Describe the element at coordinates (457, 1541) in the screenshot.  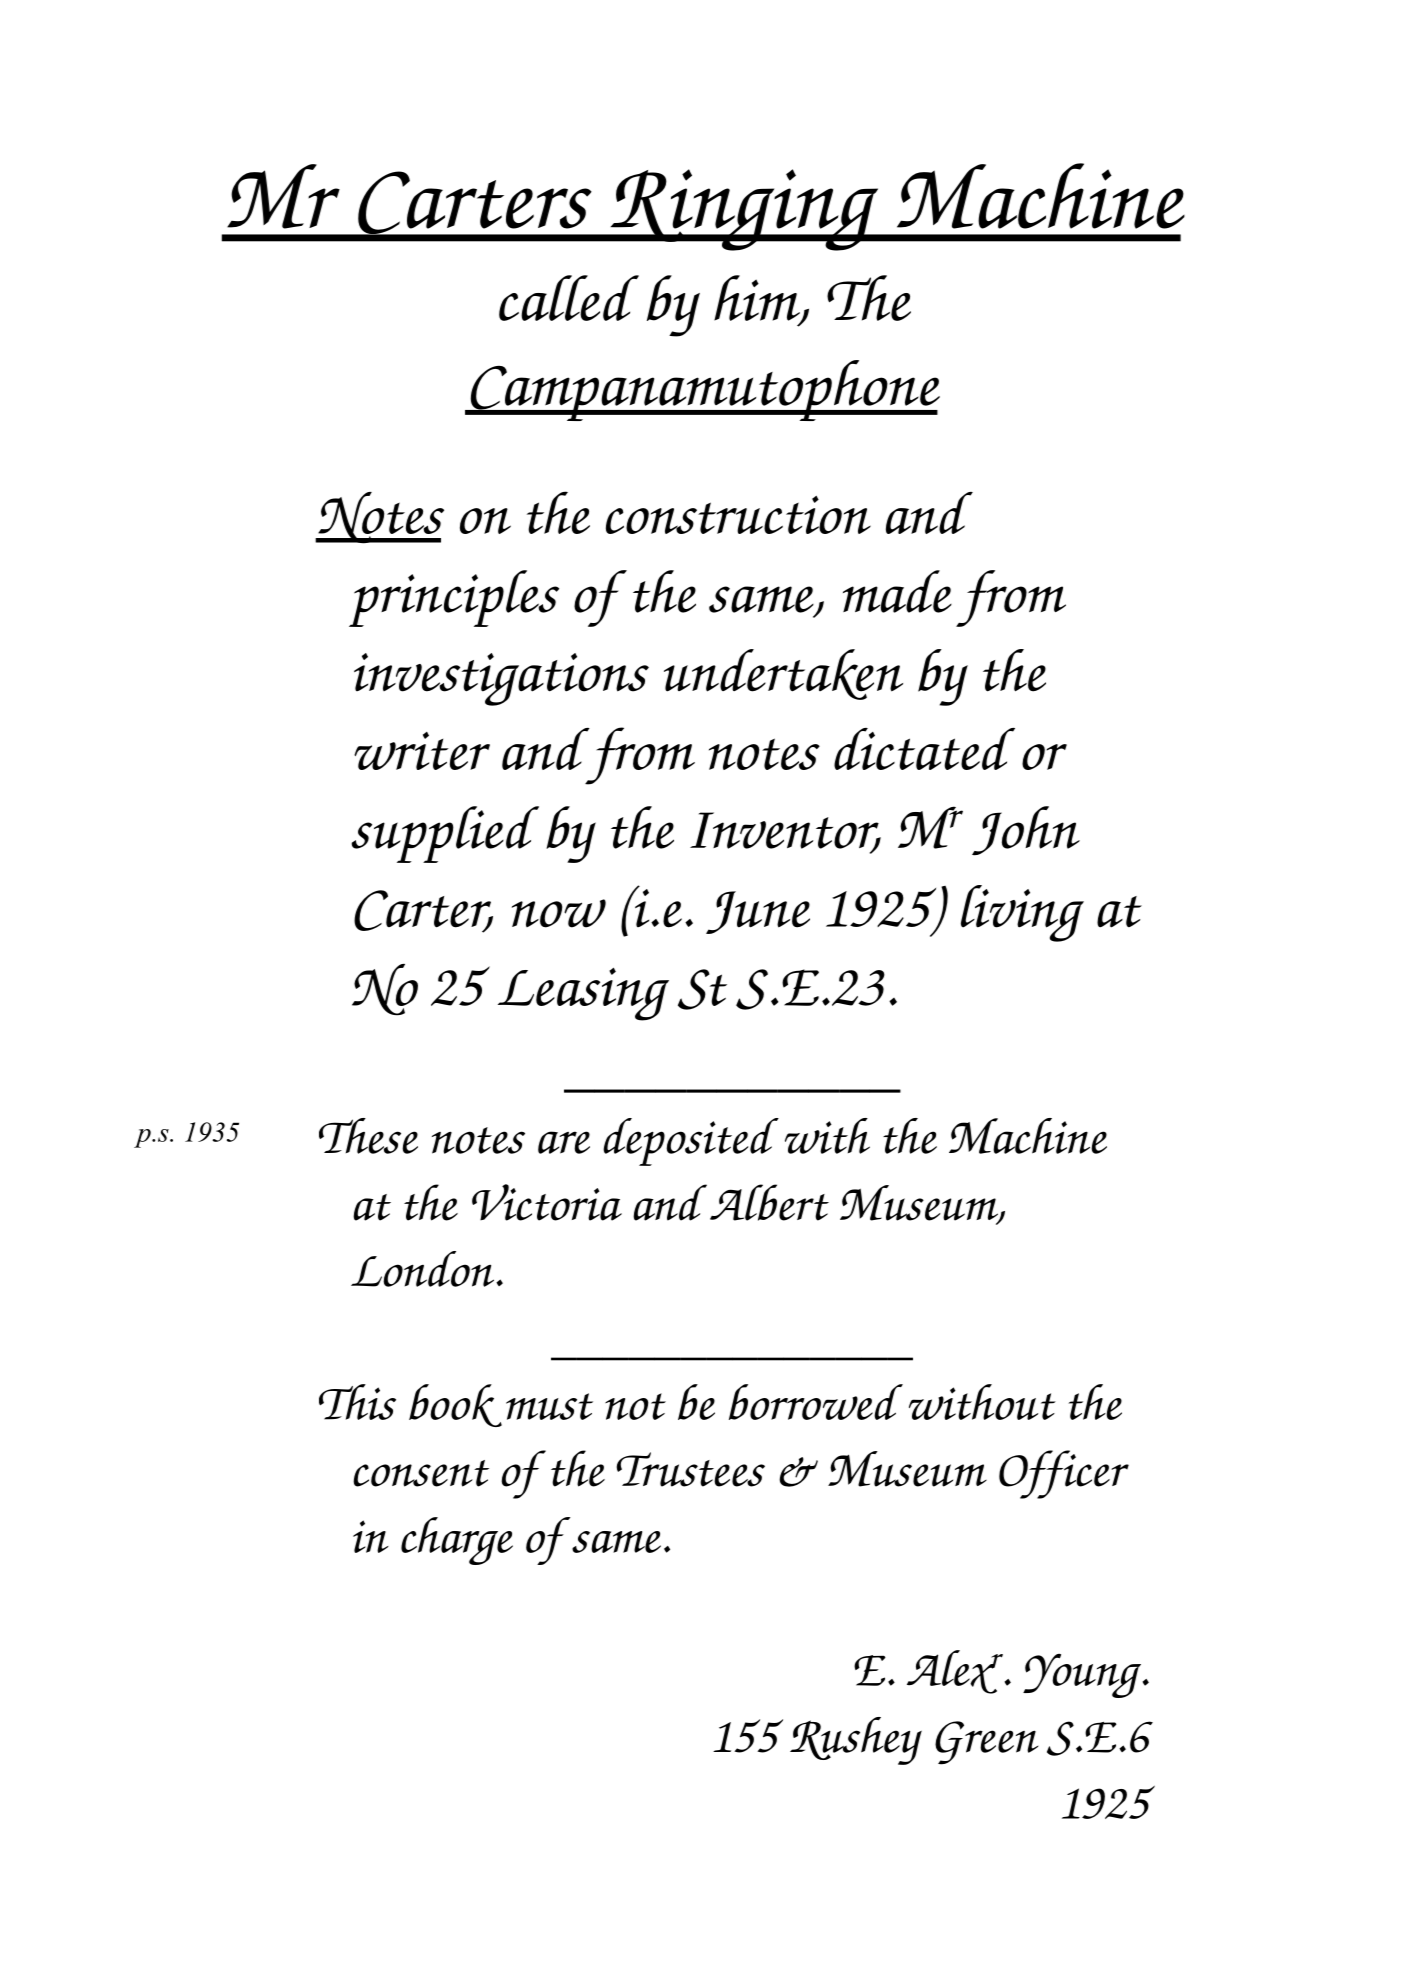
I see `charge` at that location.
